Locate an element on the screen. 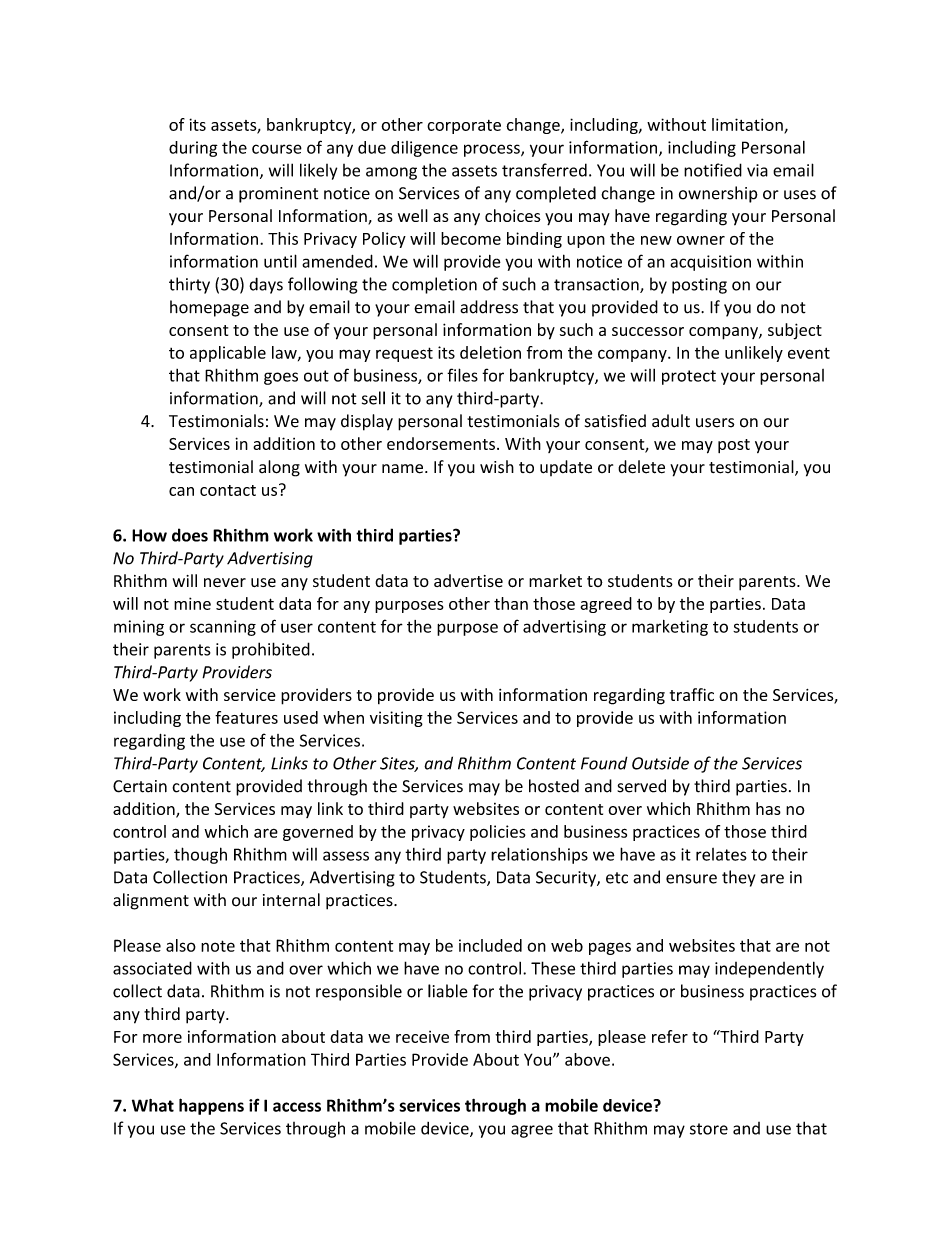 The width and height of the screenshot is (952, 1233). corporate is located at coordinates (464, 127).
